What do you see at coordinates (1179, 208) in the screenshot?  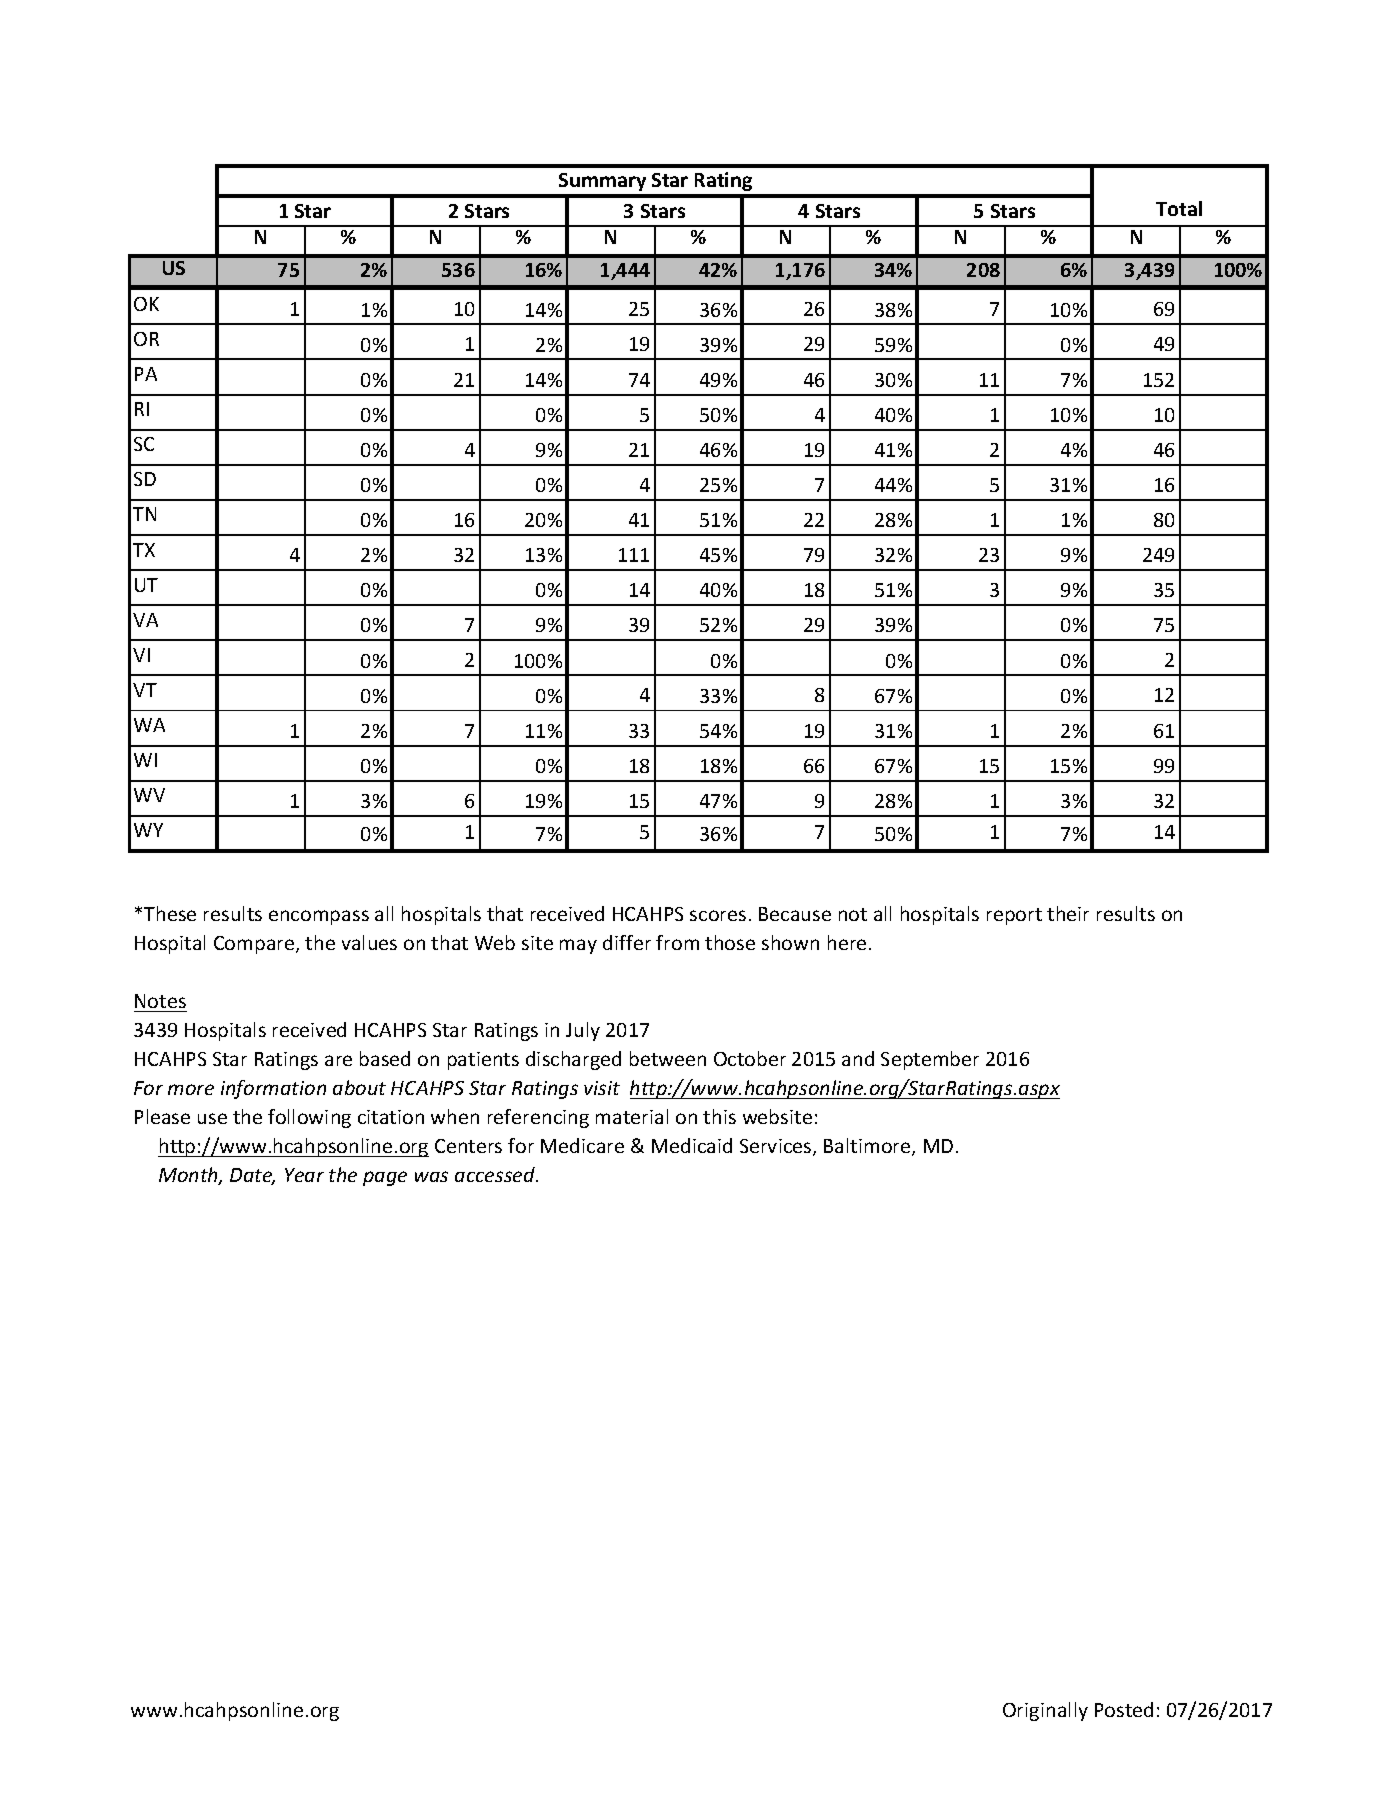 I see `Total` at bounding box center [1179, 208].
